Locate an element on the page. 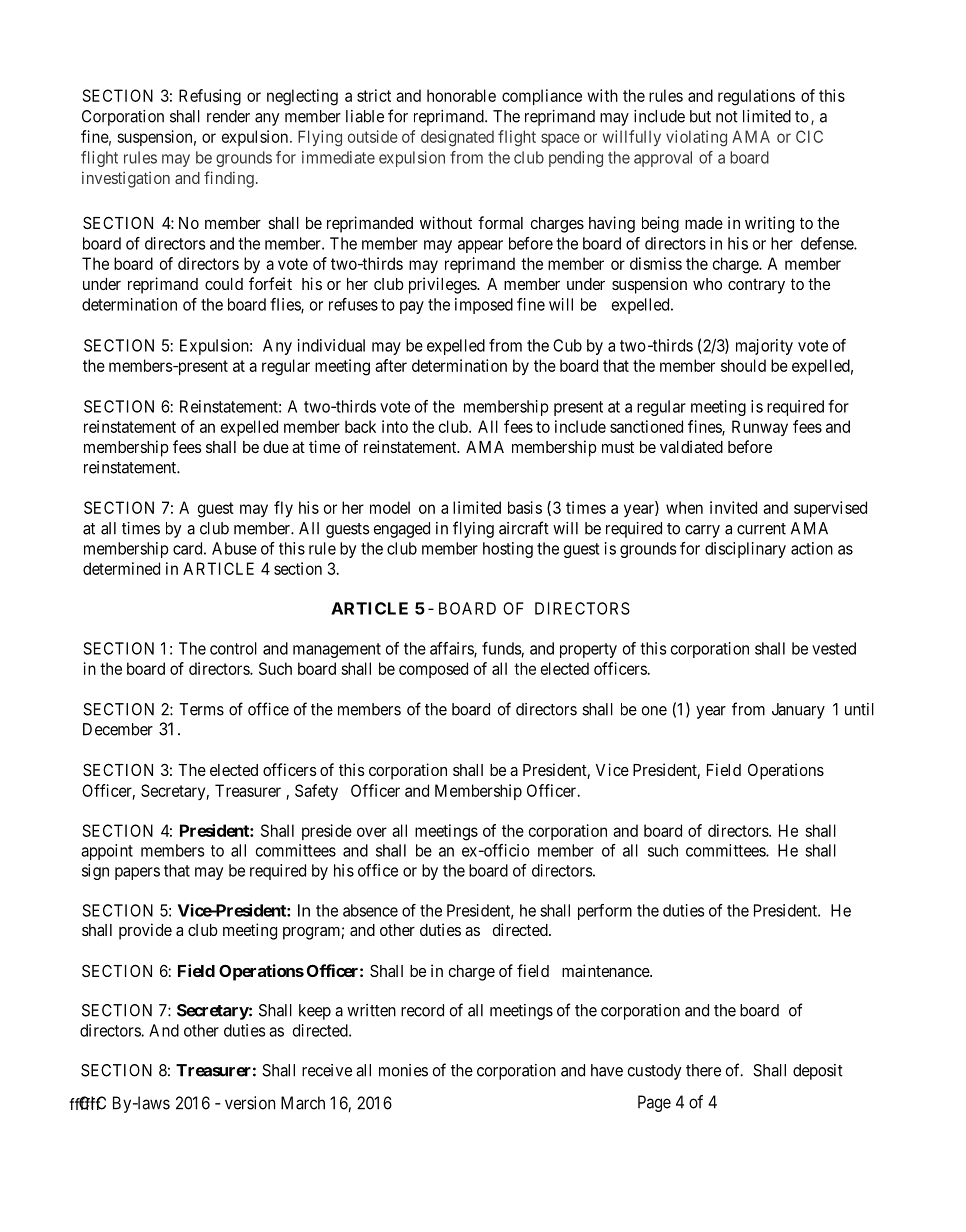 The height and width of the image is (1232, 966). render is located at coordinates (228, 116).
